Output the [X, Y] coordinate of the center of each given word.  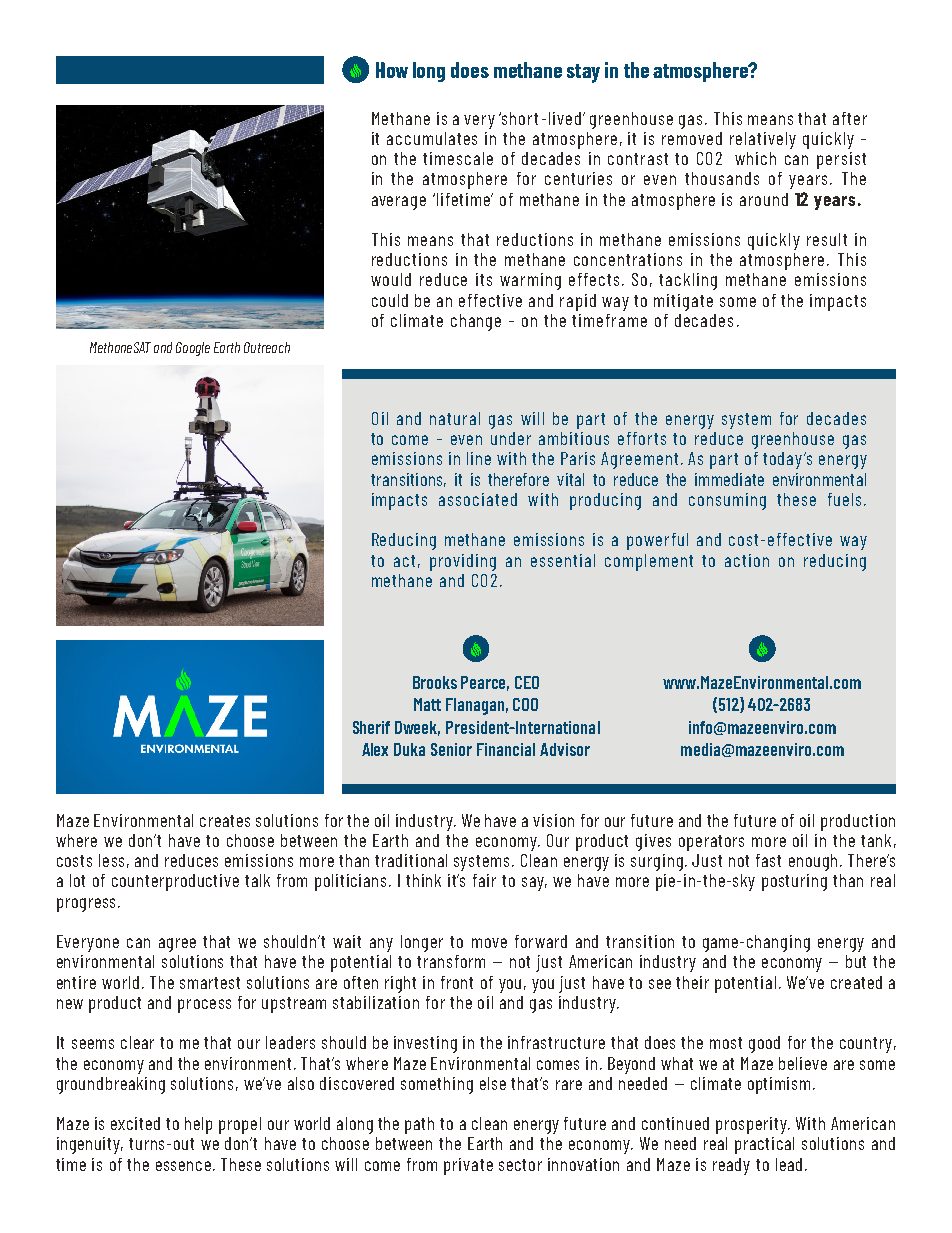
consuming [727, 501]
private [468, 1166]
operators [711, 843]
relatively [763, 140]
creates [225, 821]
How [392, 70]
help [198, 1125]
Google [193, 349]
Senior [451, 749]
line [479, 458]
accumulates [432, 138]
